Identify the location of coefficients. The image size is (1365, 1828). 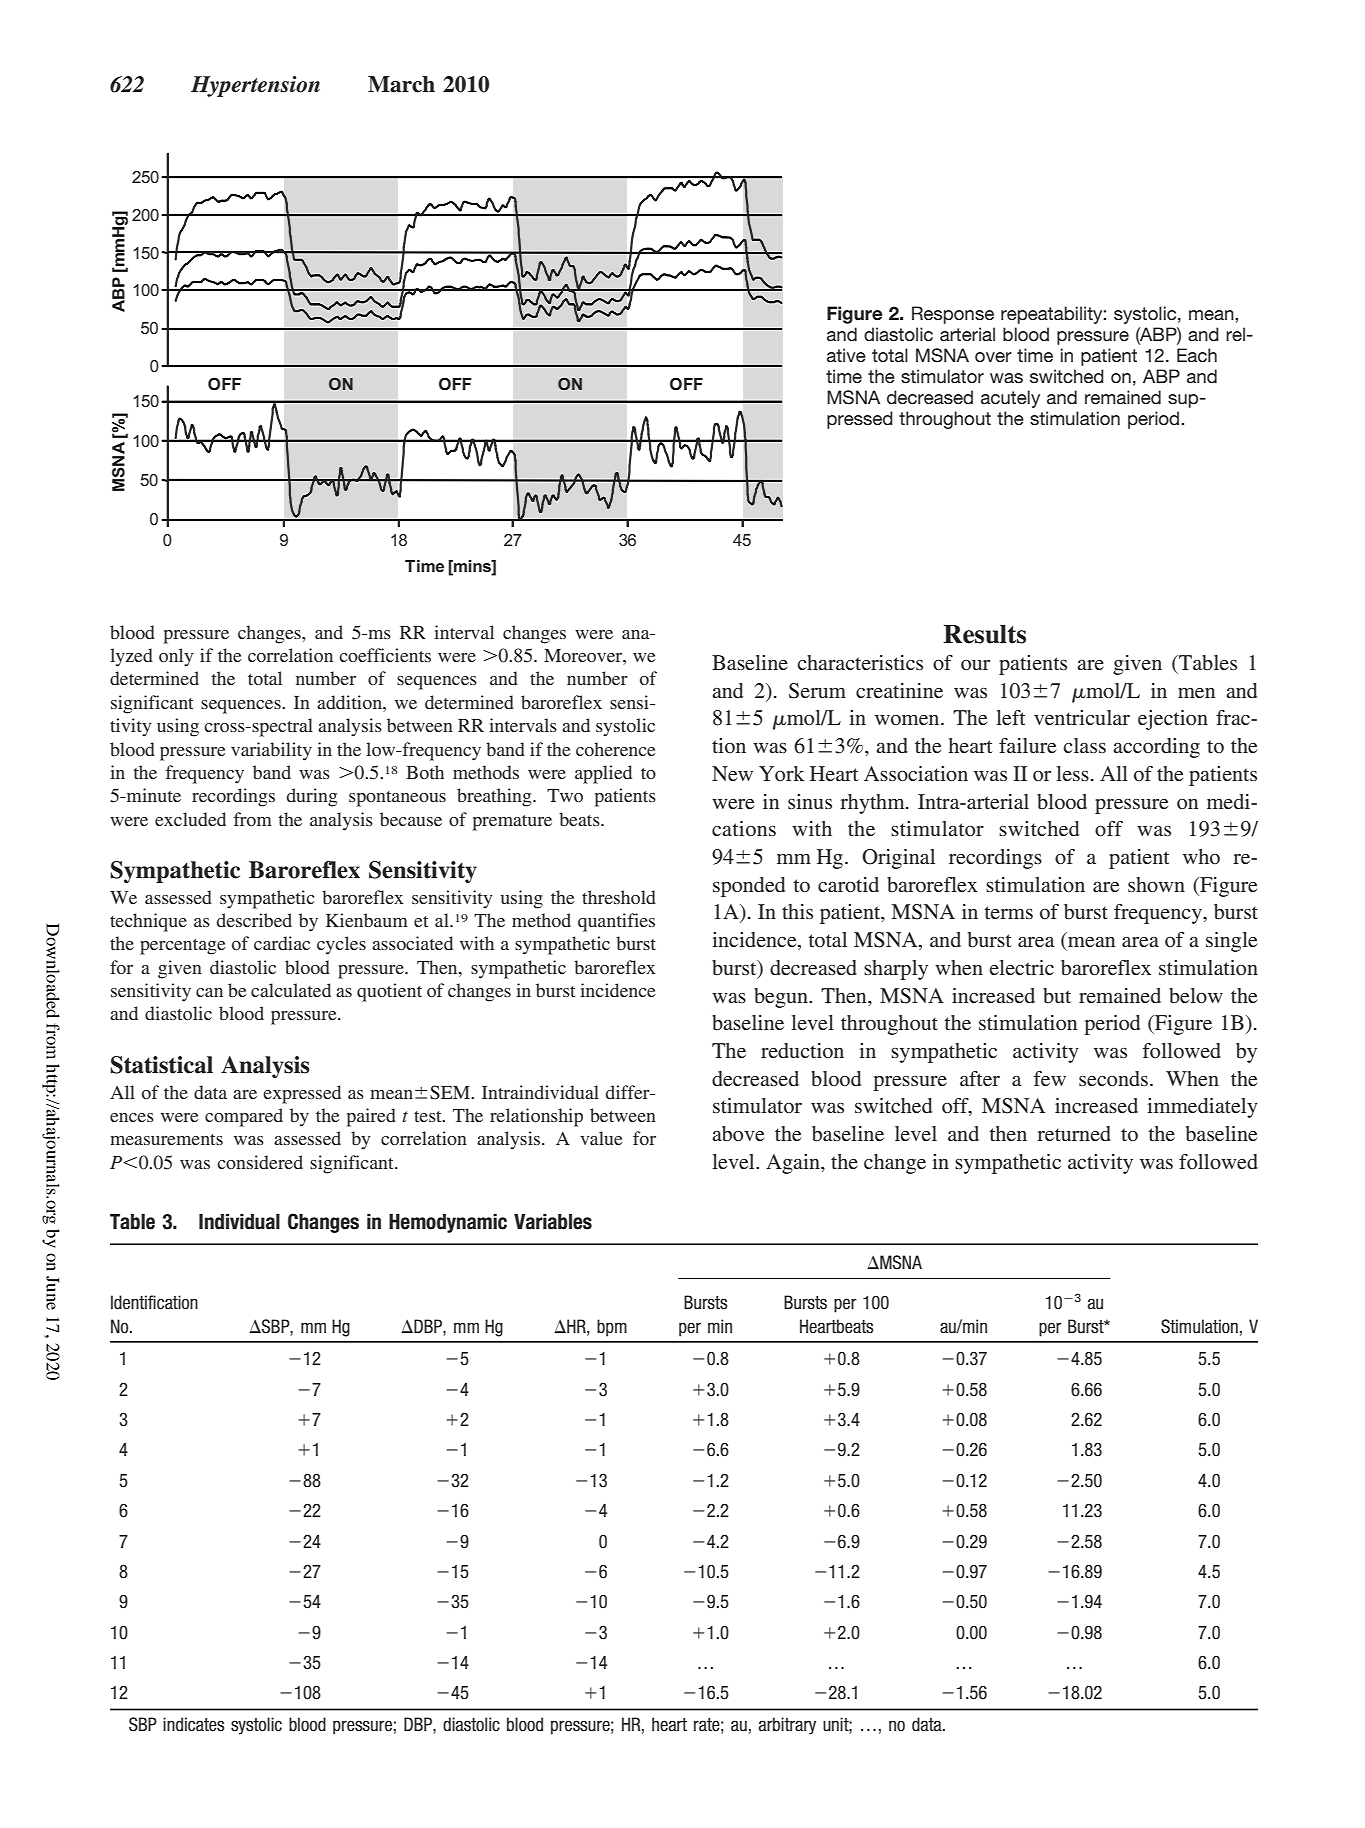
(385, 655).
